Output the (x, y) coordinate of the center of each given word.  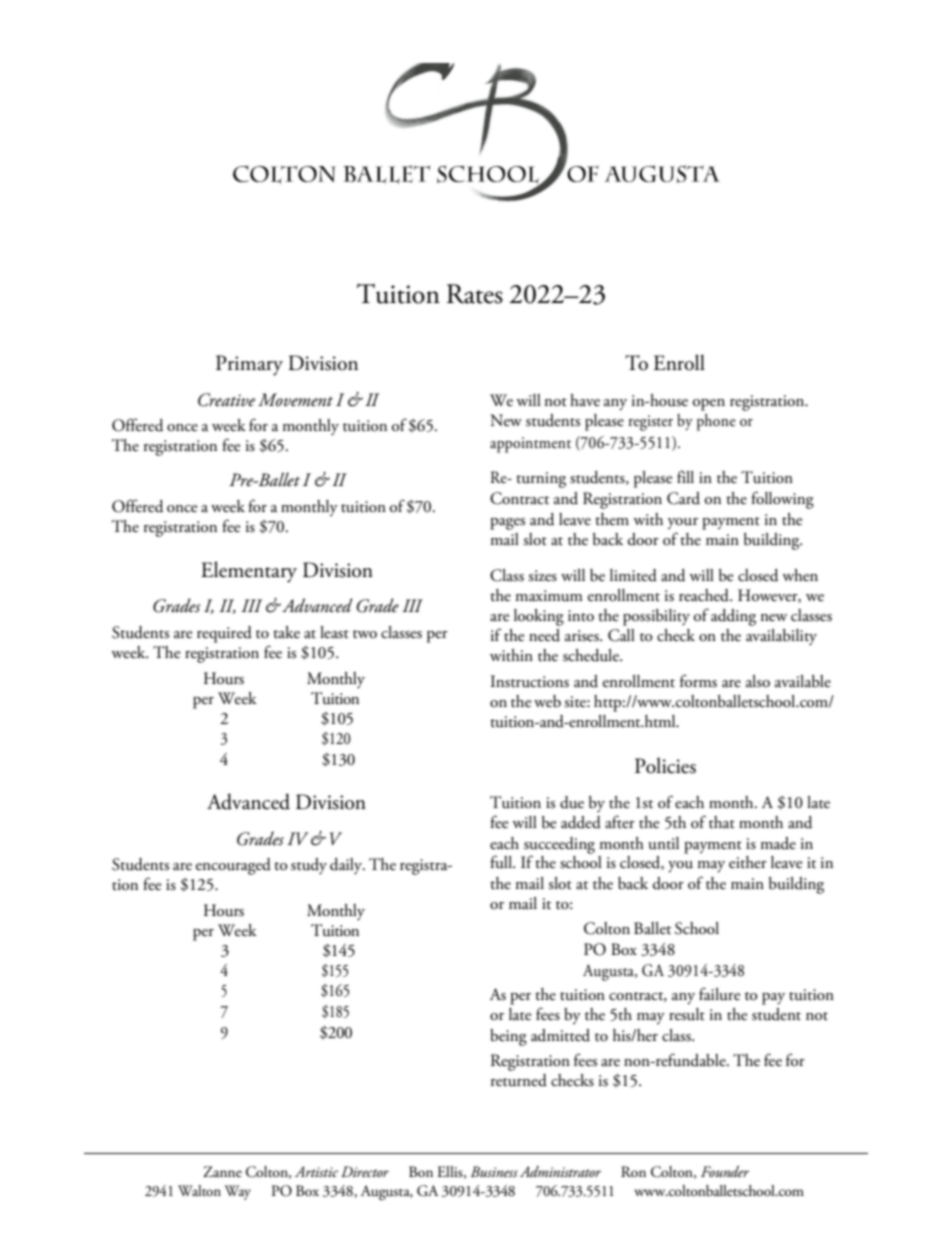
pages (507, 524)
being (508, 1037)
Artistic (316, 1171)
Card (683, 498)
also (758, 681)
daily (347, 866)
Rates (475, 294)
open (709, 405)
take (286, 632)
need (544, 635)
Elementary (249, 572)
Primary (249, 365)
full (502, 862)
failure (719, 994)
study (309, 866)
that (722, 822)
